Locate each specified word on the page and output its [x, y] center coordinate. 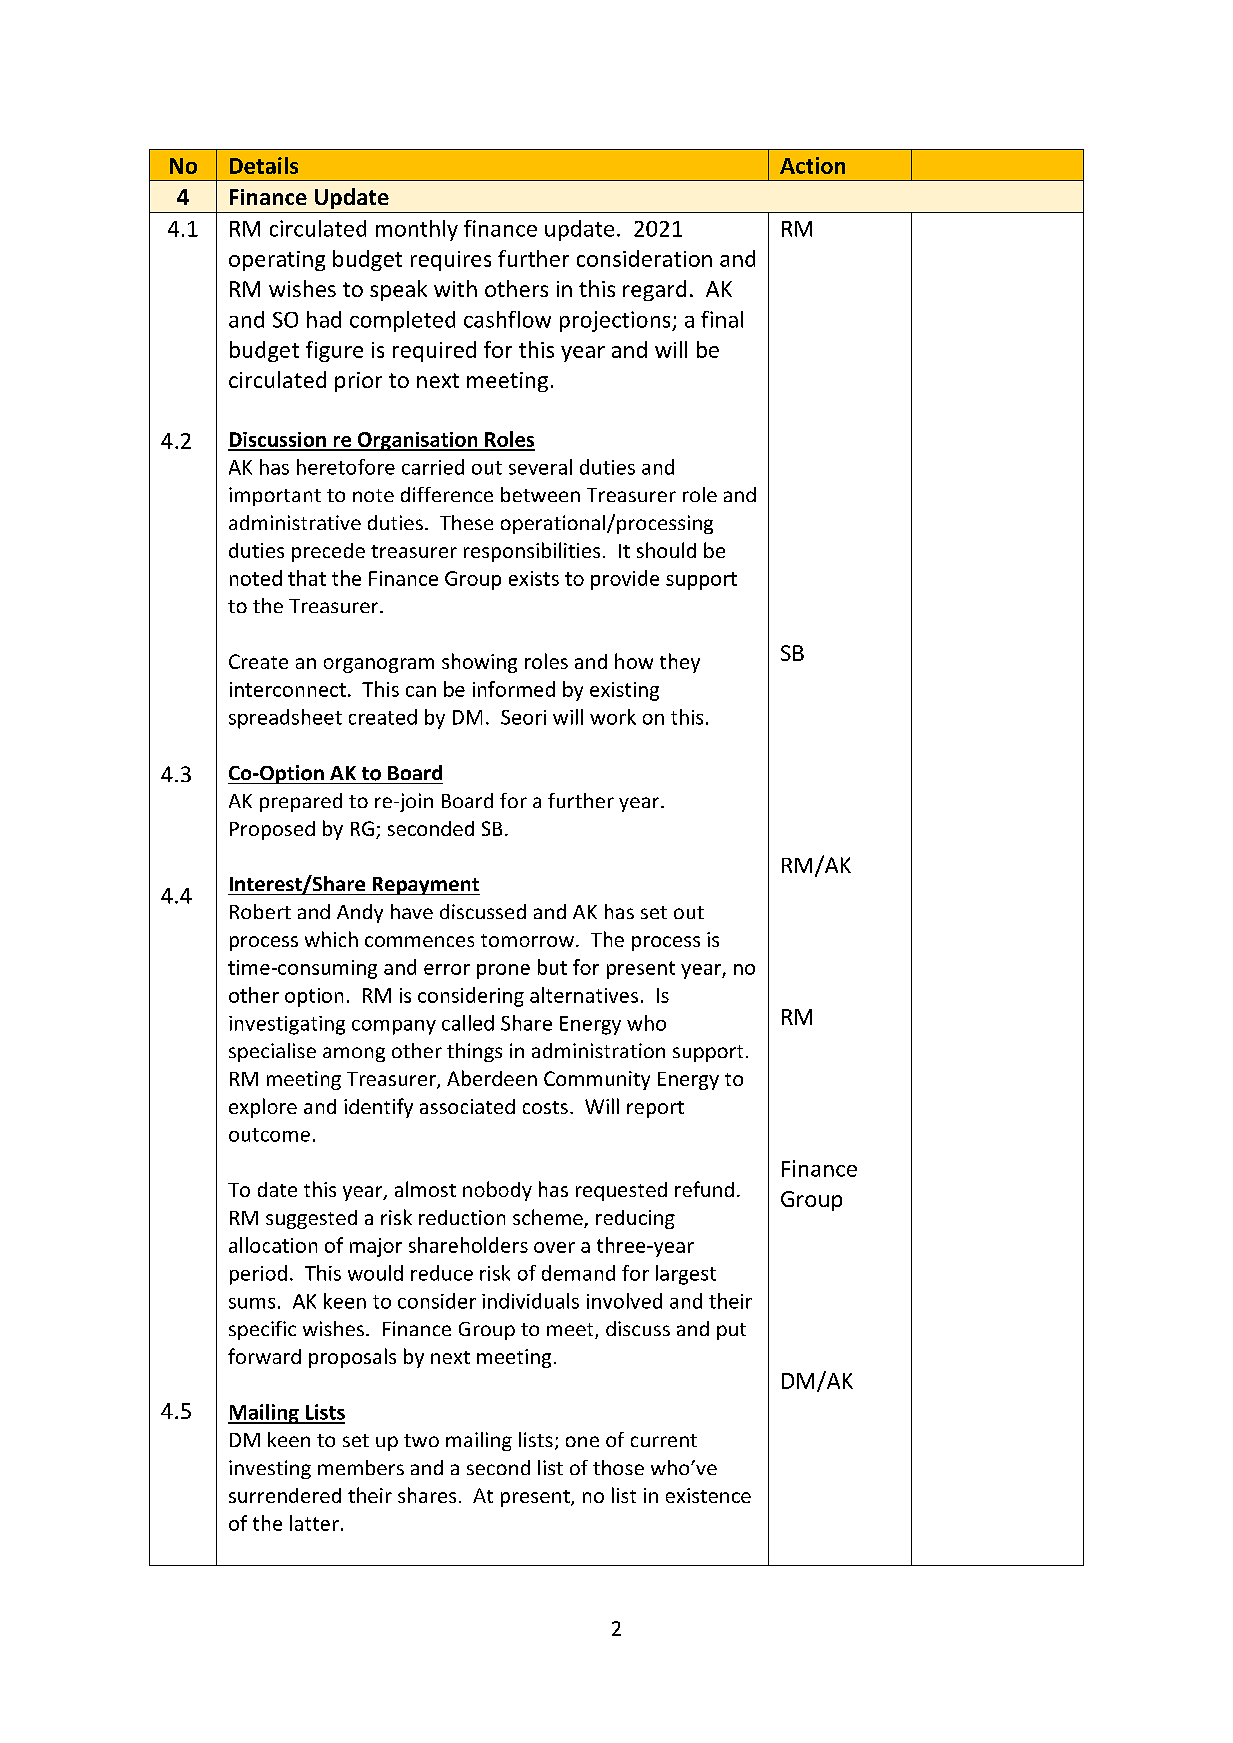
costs [545, 1107]
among [354, 1054]
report [655, 1109]
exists [534, 578]
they [680, 663]
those [618, 1467]
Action [812, 165]
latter [314, 1523]
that [307, 578]
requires [451, 261]
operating [277, 261]
